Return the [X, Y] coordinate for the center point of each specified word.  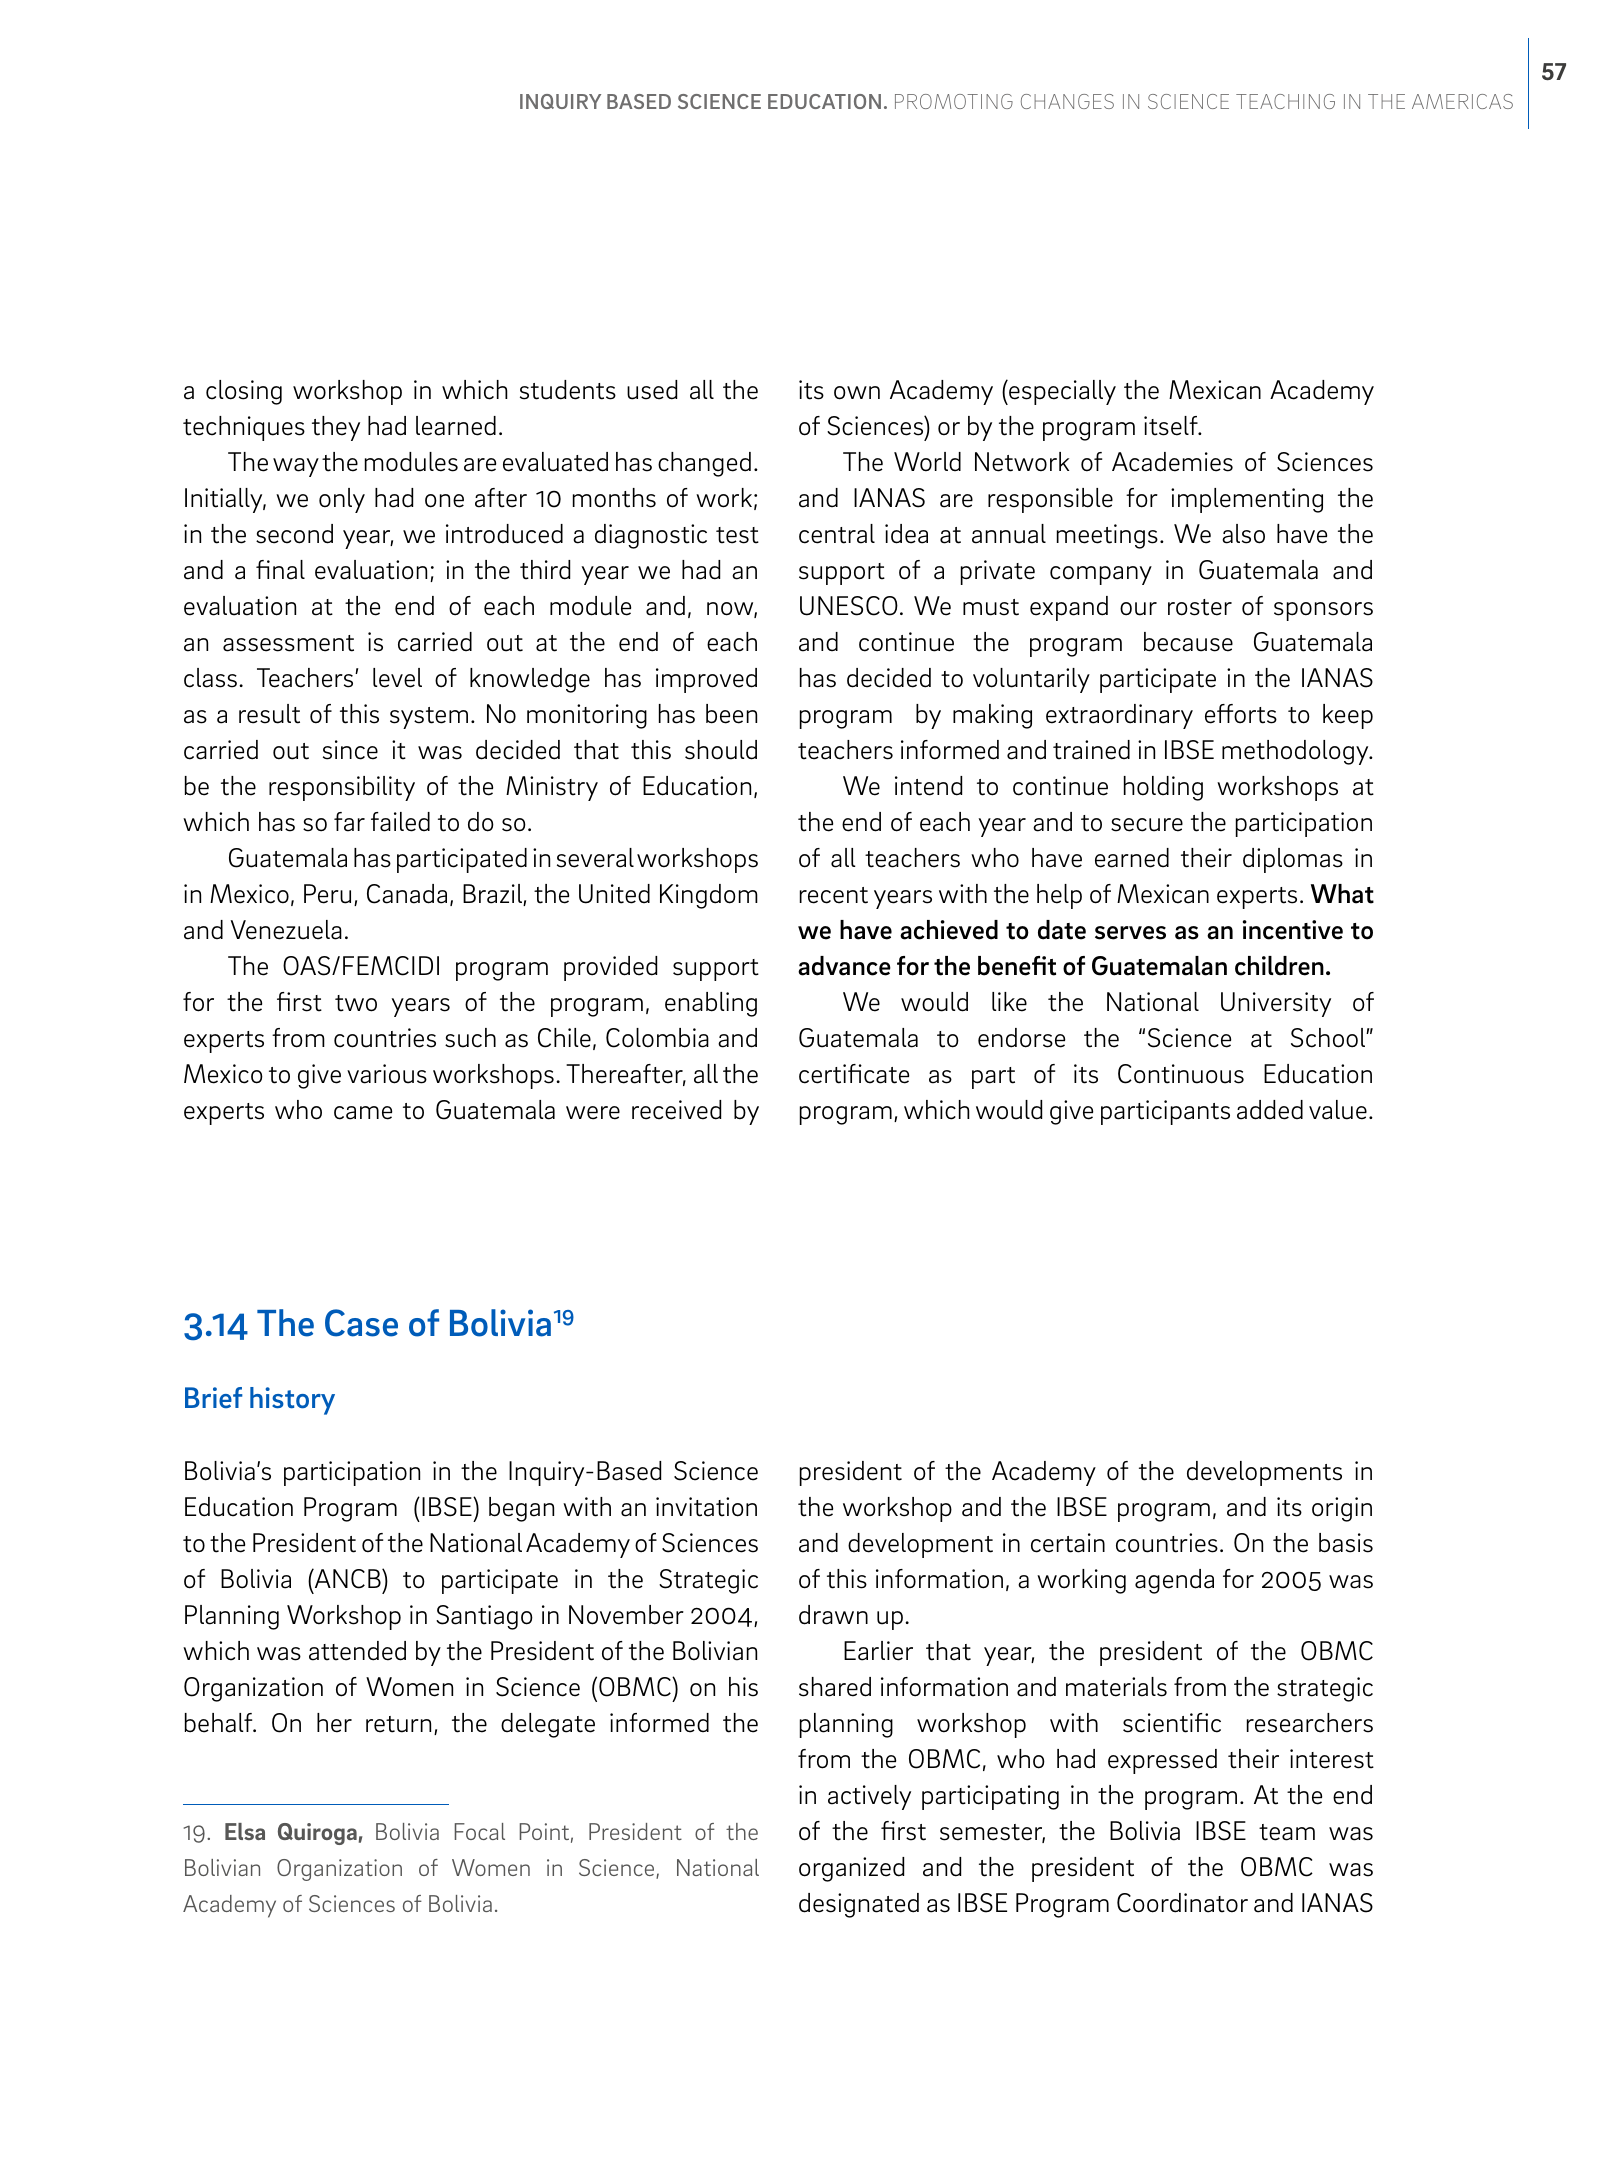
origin [1342, 1509]
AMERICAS [1462, 101]
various [387, 1074]
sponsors [1323, 611]
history [292, 1401]
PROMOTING [954, 101]
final [280, 570]
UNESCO [849, 606]
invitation [706, 1507]
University [1276, 1004]
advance [844, 966]
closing [244, 392]
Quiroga [317, 1834]
